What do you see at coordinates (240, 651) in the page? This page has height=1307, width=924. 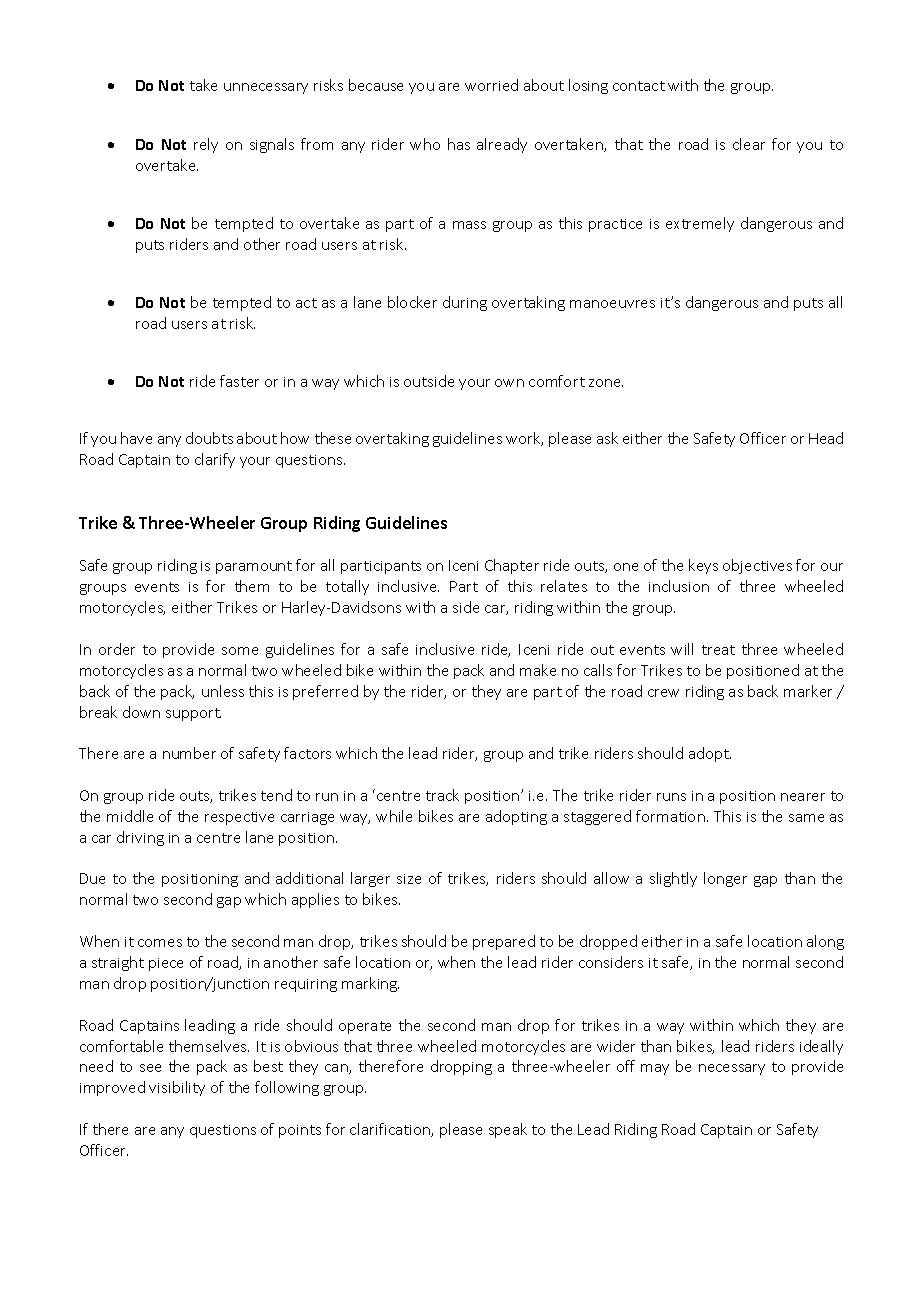 I see `some` at bounding box center [240, 651].
